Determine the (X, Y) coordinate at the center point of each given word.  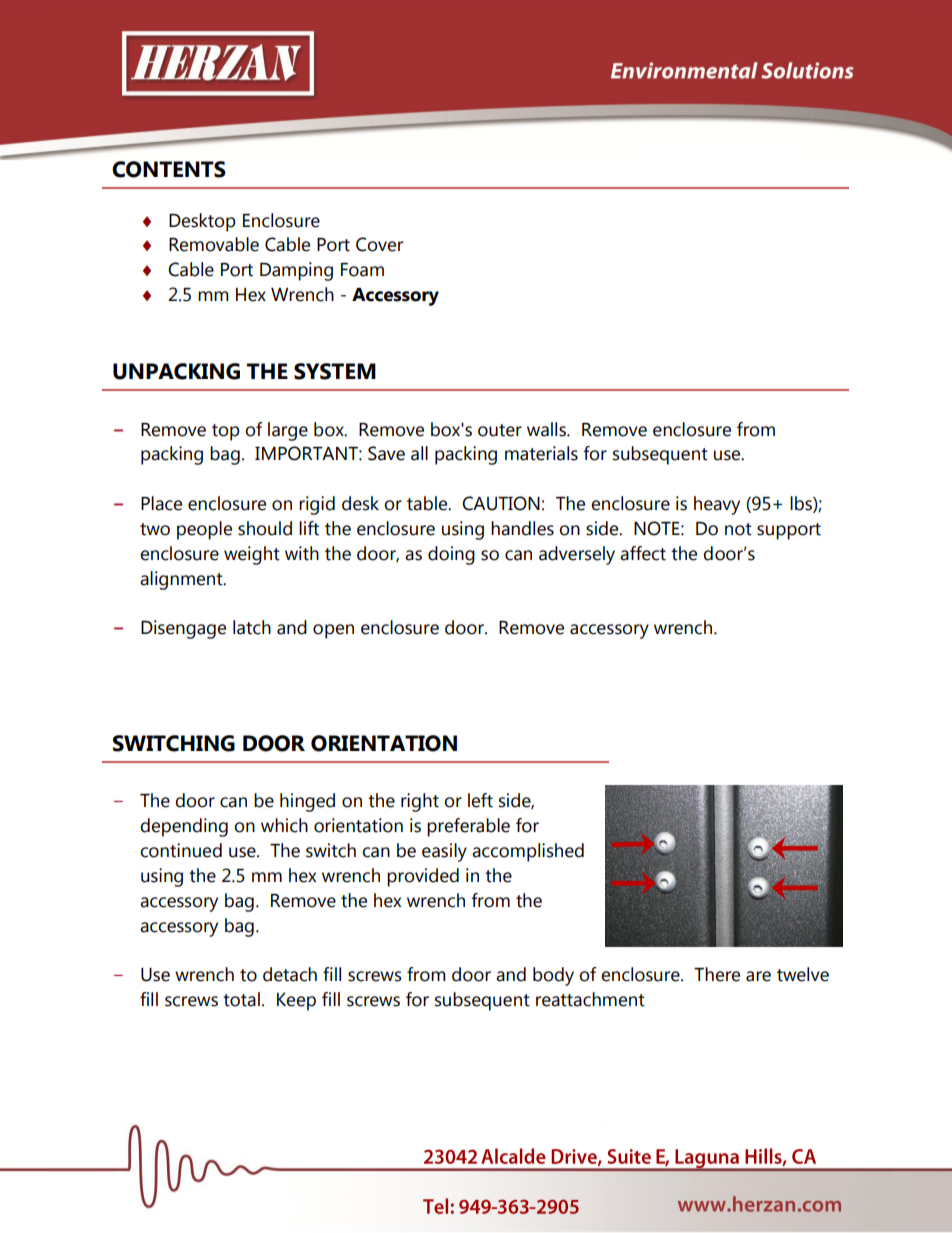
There (717, 974)
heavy (717, 505)
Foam (362, 270)
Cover (379, 244)
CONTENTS (169, 169)
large (288, 431)
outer (500, 430)
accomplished (528, 852)
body (553, 976)
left (480, 800)
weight (252, 555)
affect (643, 553)
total (241, 999)
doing (451, 555)
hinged (307, 802)
